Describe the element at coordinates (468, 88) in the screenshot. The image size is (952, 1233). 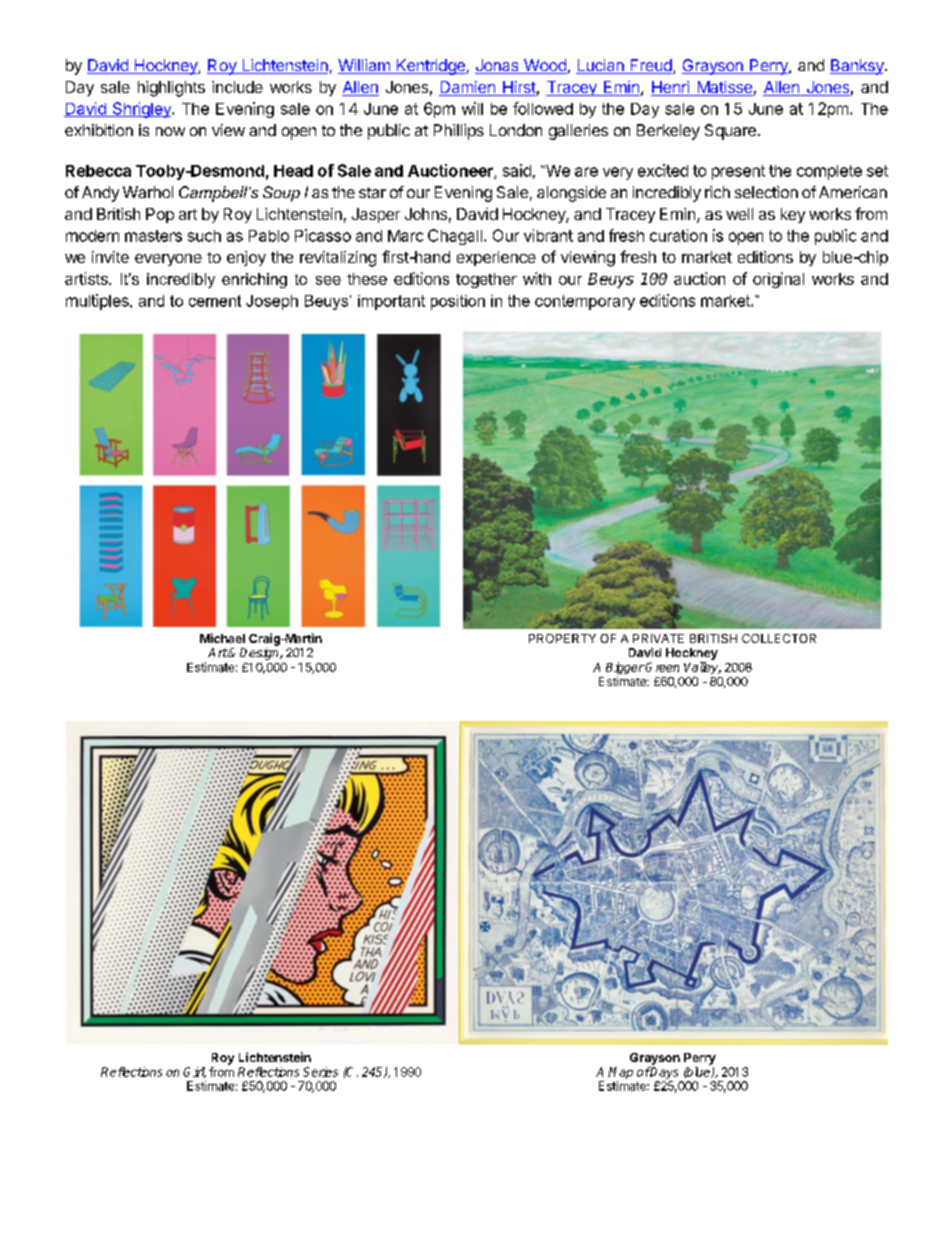
I see `Damien` at that location.
